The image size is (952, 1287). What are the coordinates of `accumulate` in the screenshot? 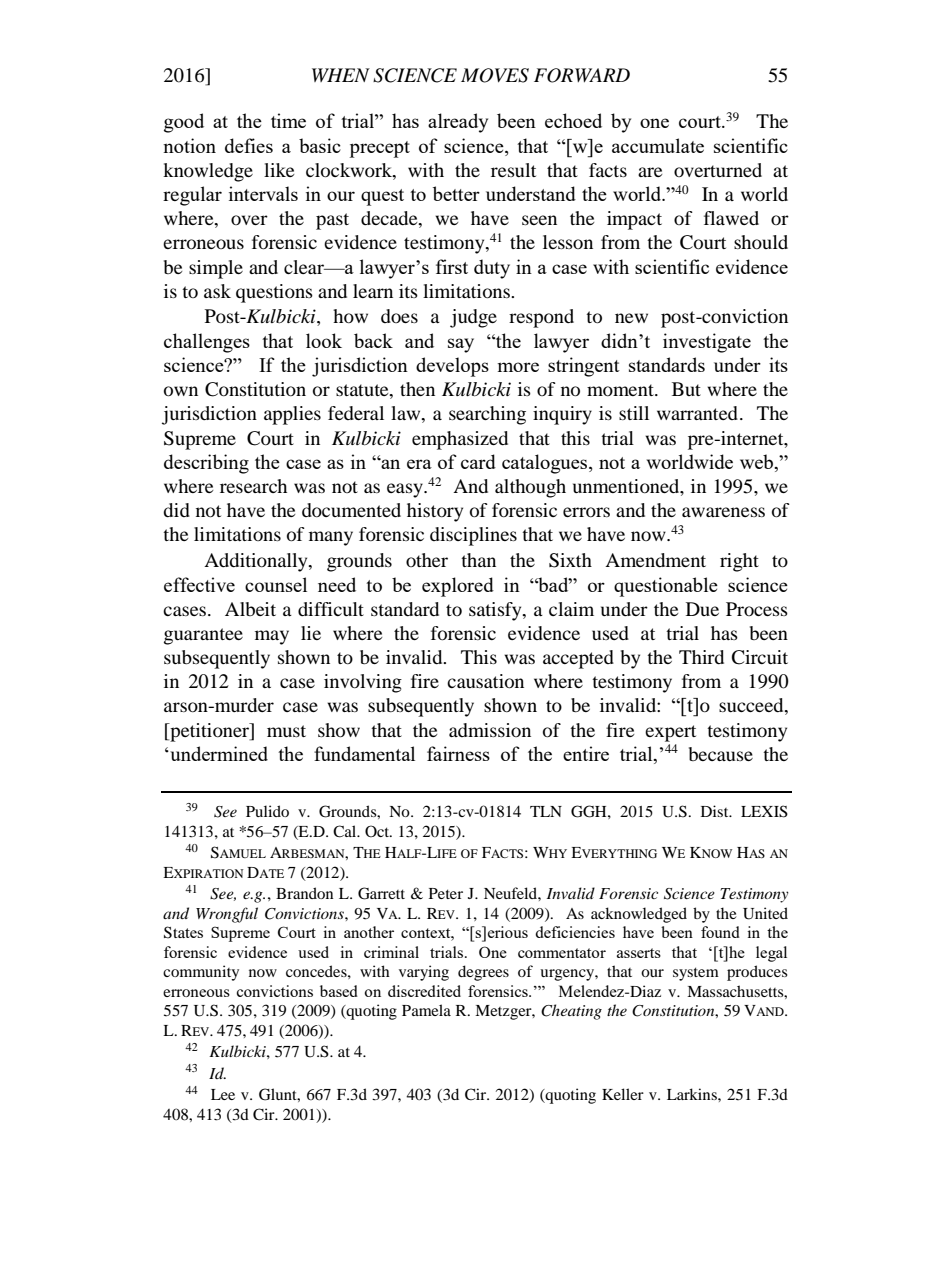 It's located at (658, 145).
